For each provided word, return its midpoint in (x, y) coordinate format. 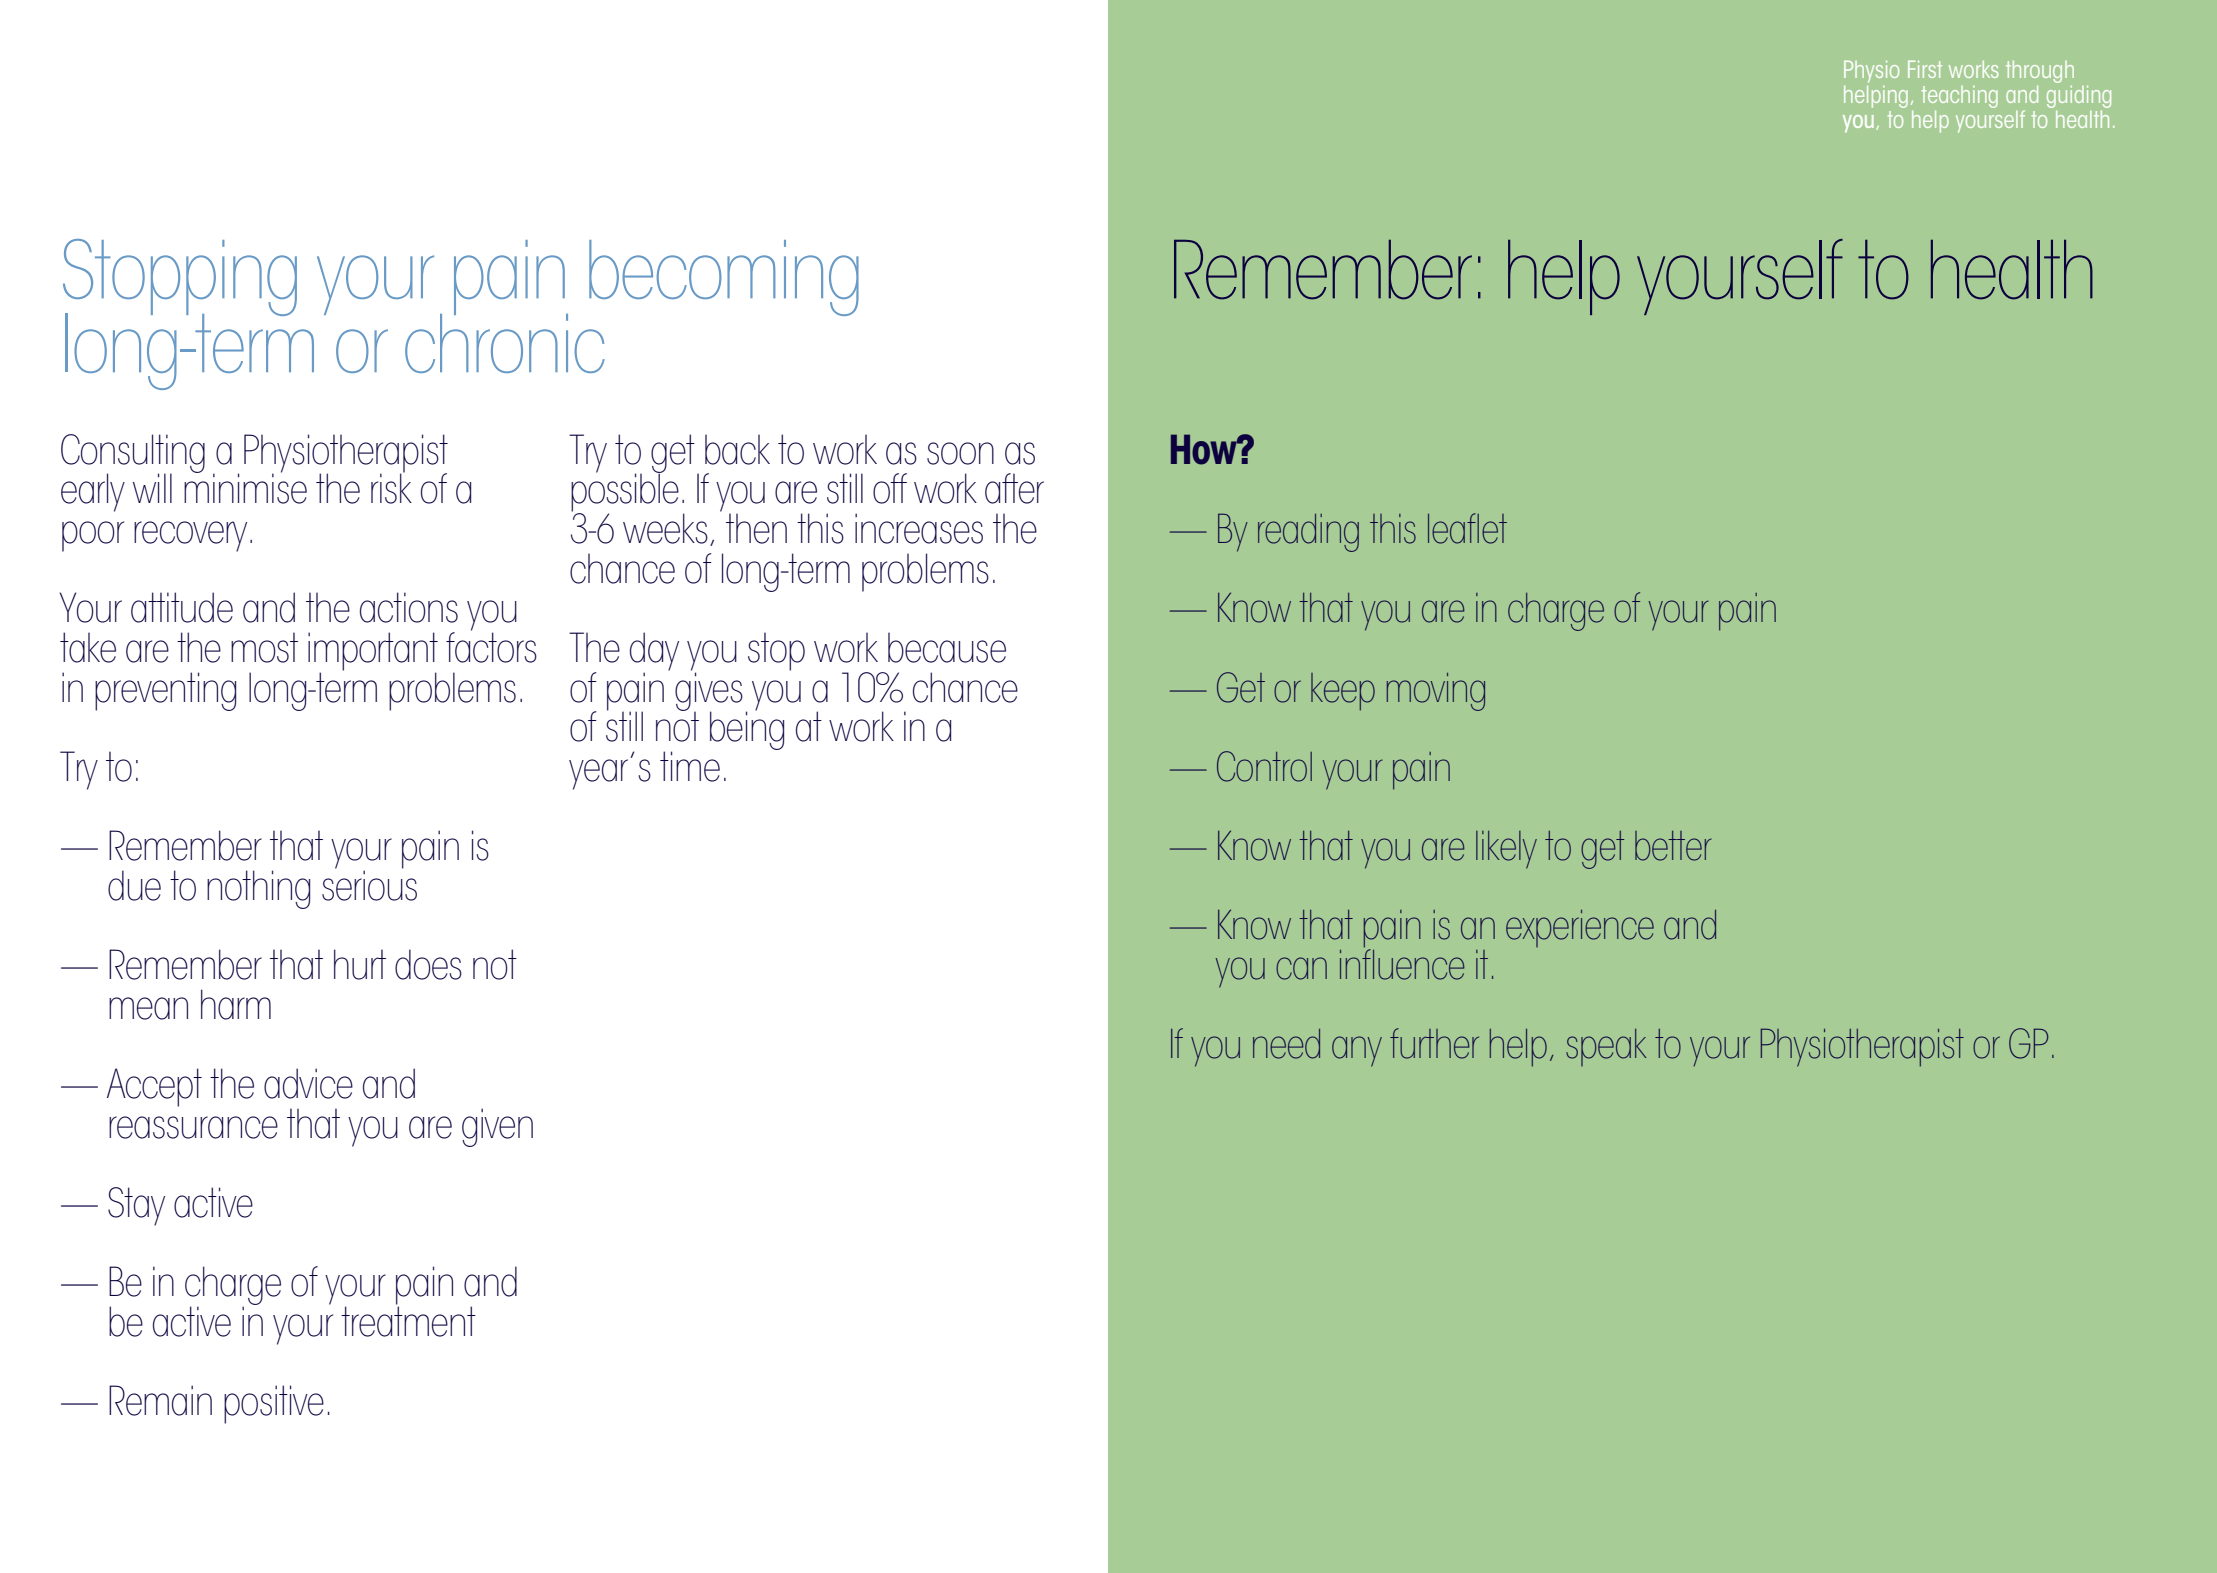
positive (274, 1404)
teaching (1960, 97)
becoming (724, 278)
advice (308, 1083)
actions (409, 607)
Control (1264, 766)
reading (1308, 533)
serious (369, 884)
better (1673, 846)
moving (1436, 692)
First (1925, 69)
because (947, 647)
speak (1606, 1047)
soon (960, 453)
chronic (505, 342)
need (1286, 1044)
